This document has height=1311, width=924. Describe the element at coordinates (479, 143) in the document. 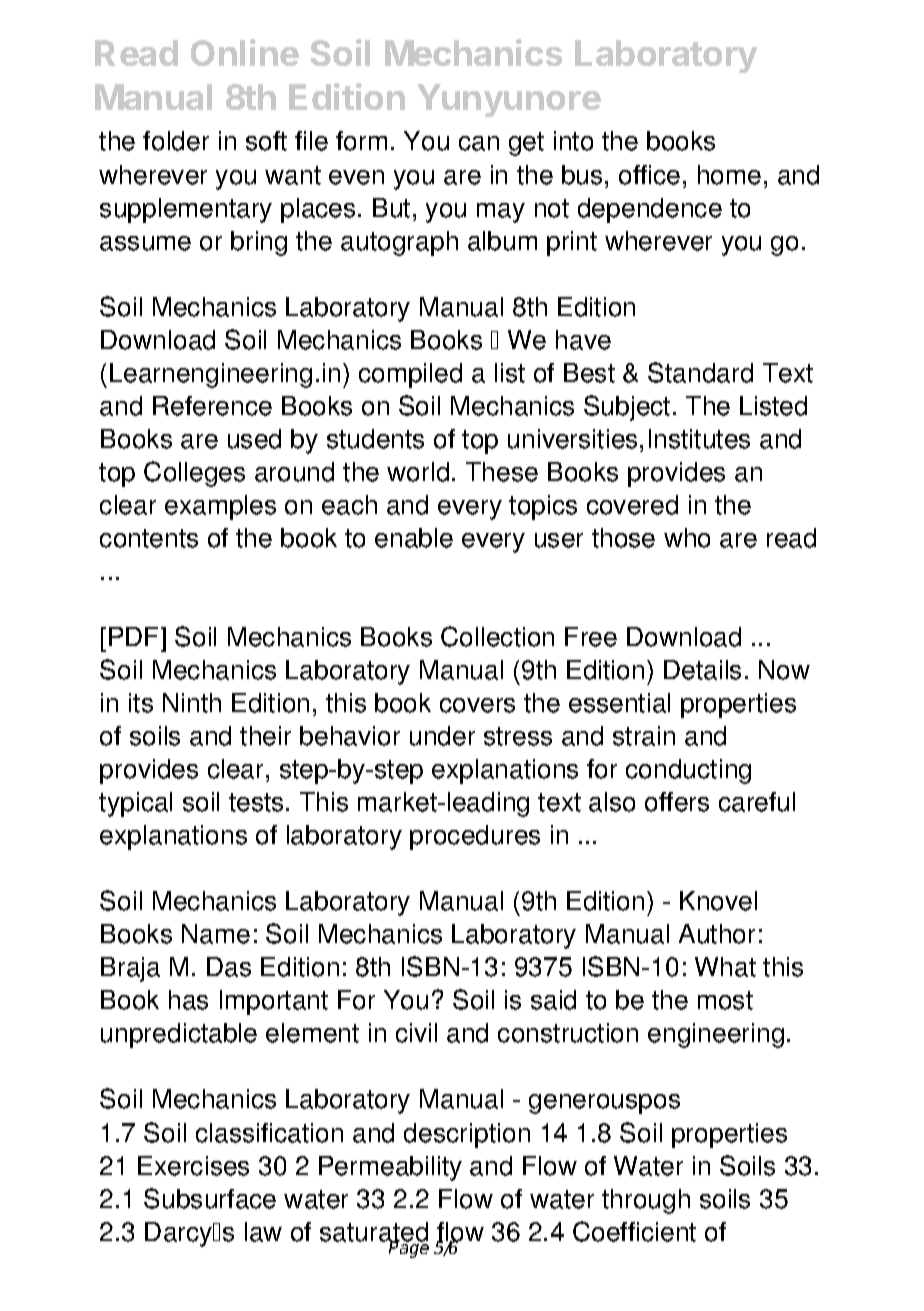

I see `can` at that location.
